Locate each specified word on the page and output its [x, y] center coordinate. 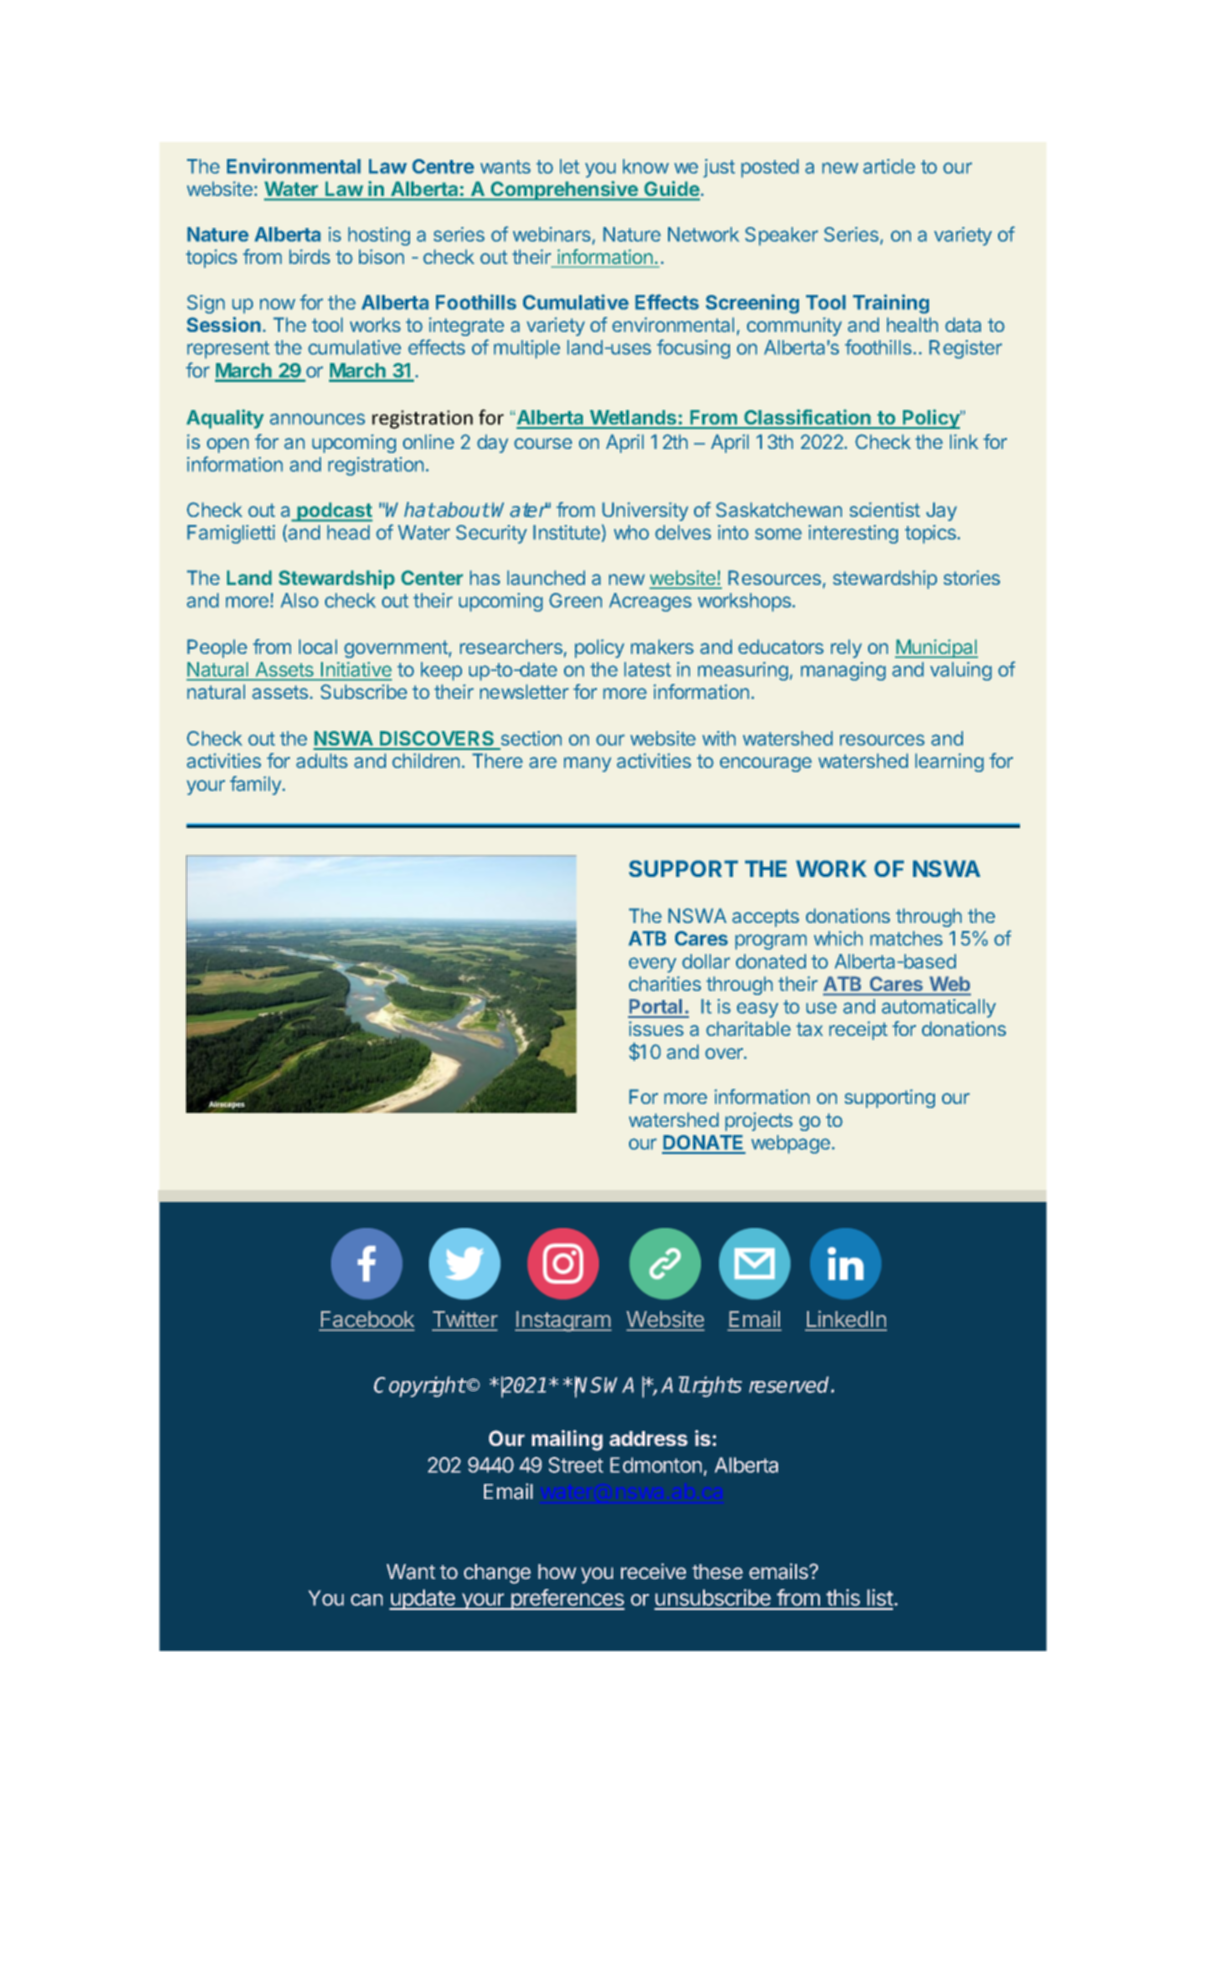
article [889, 166]
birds [309, 256]
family [256, 785]
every [652, 965]
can [367, 1600]
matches [906, 938]
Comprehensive [564, 191]
